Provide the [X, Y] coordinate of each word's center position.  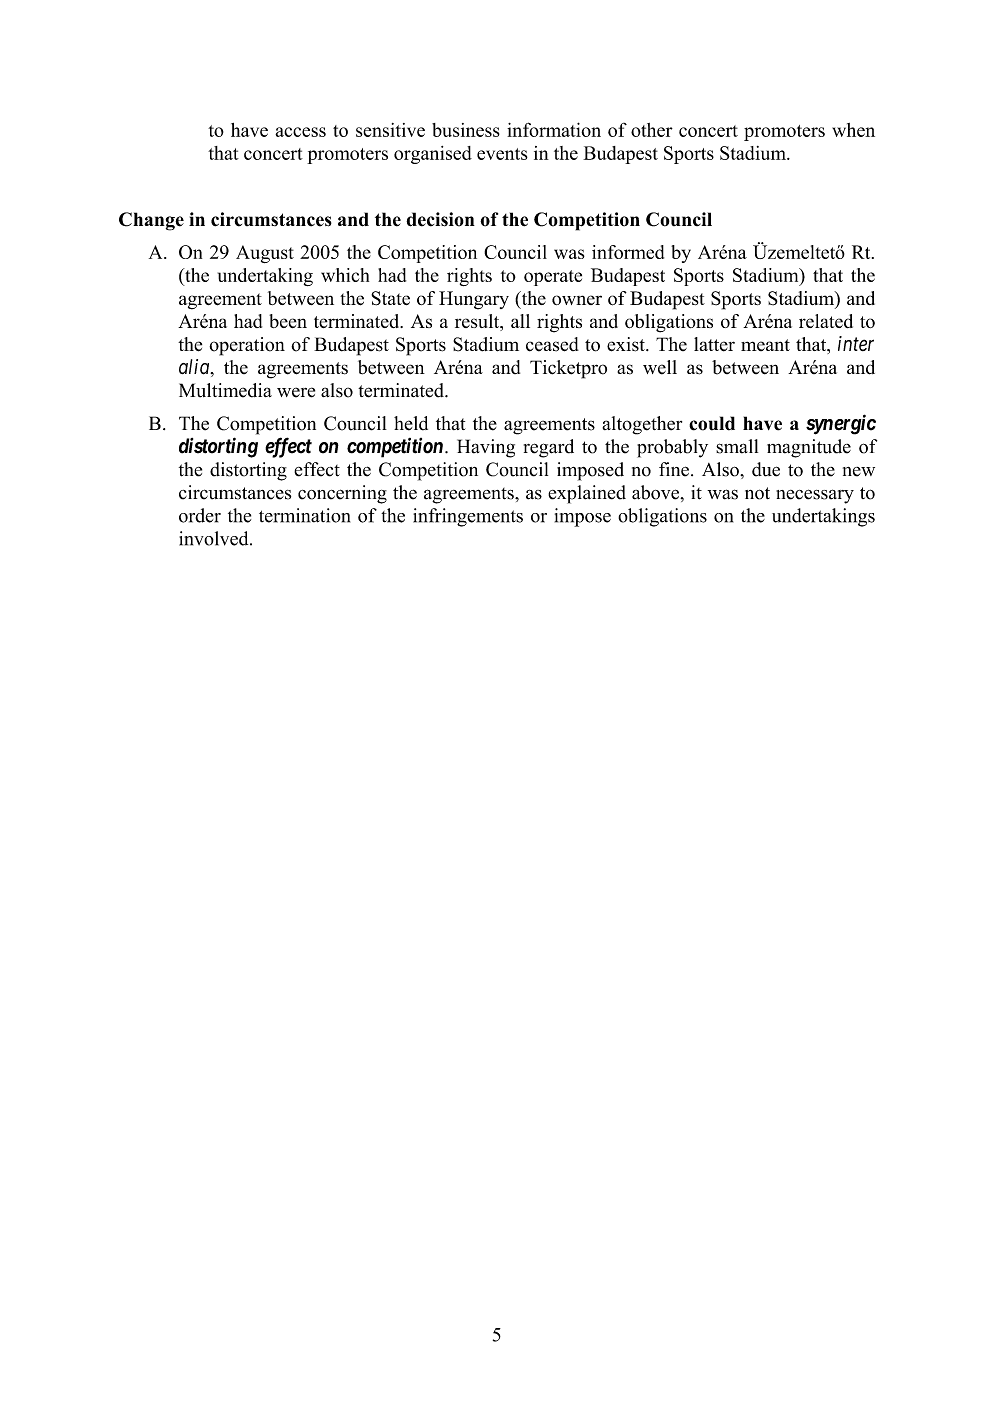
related [826, 321]
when [853, 130]
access [300, 132]
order [200, 515]
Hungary [474, 300]
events [502, 154]
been [288, 321]
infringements [468, 517]
